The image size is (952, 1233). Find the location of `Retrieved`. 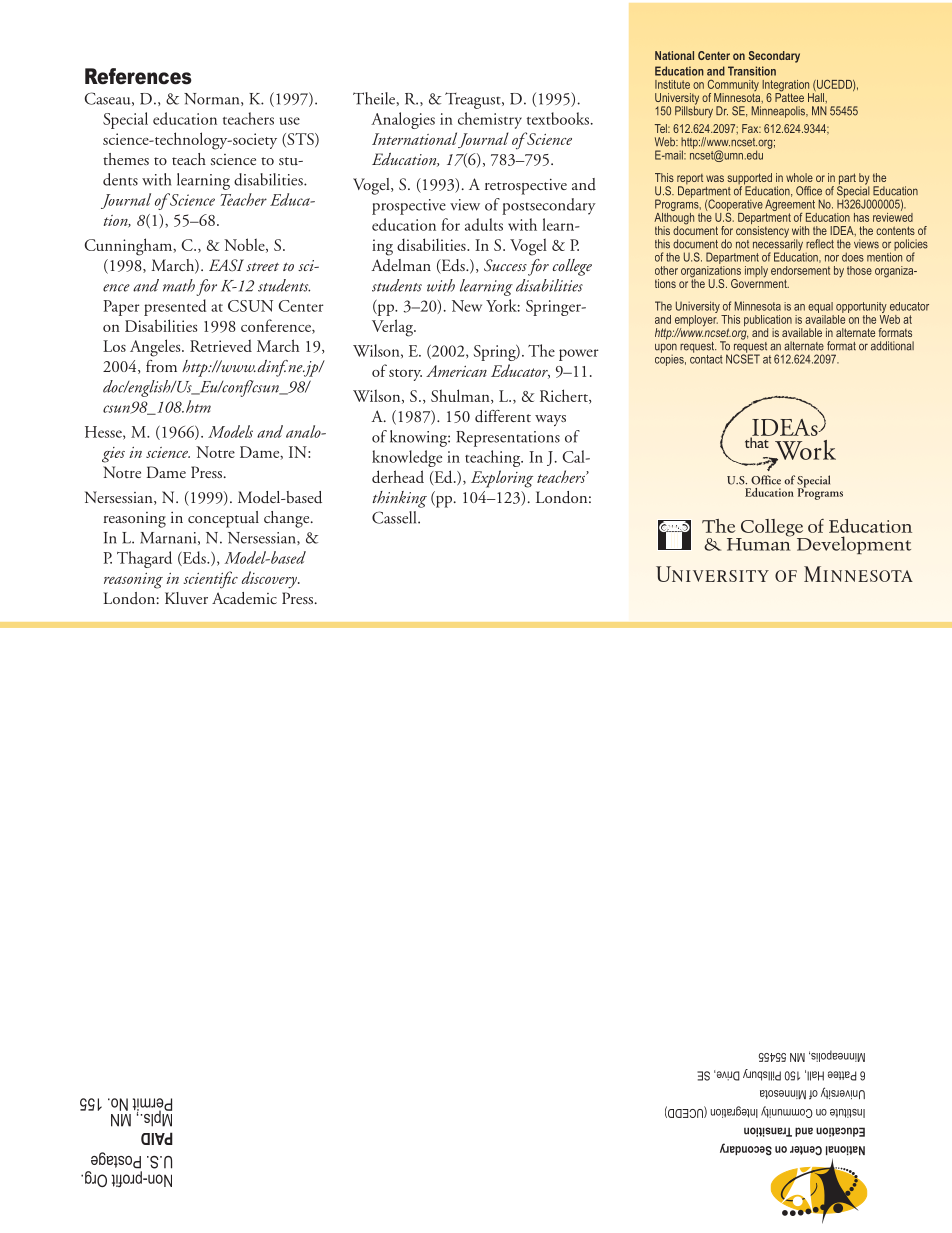

Retrieved is located at coordinates (221, 345).
